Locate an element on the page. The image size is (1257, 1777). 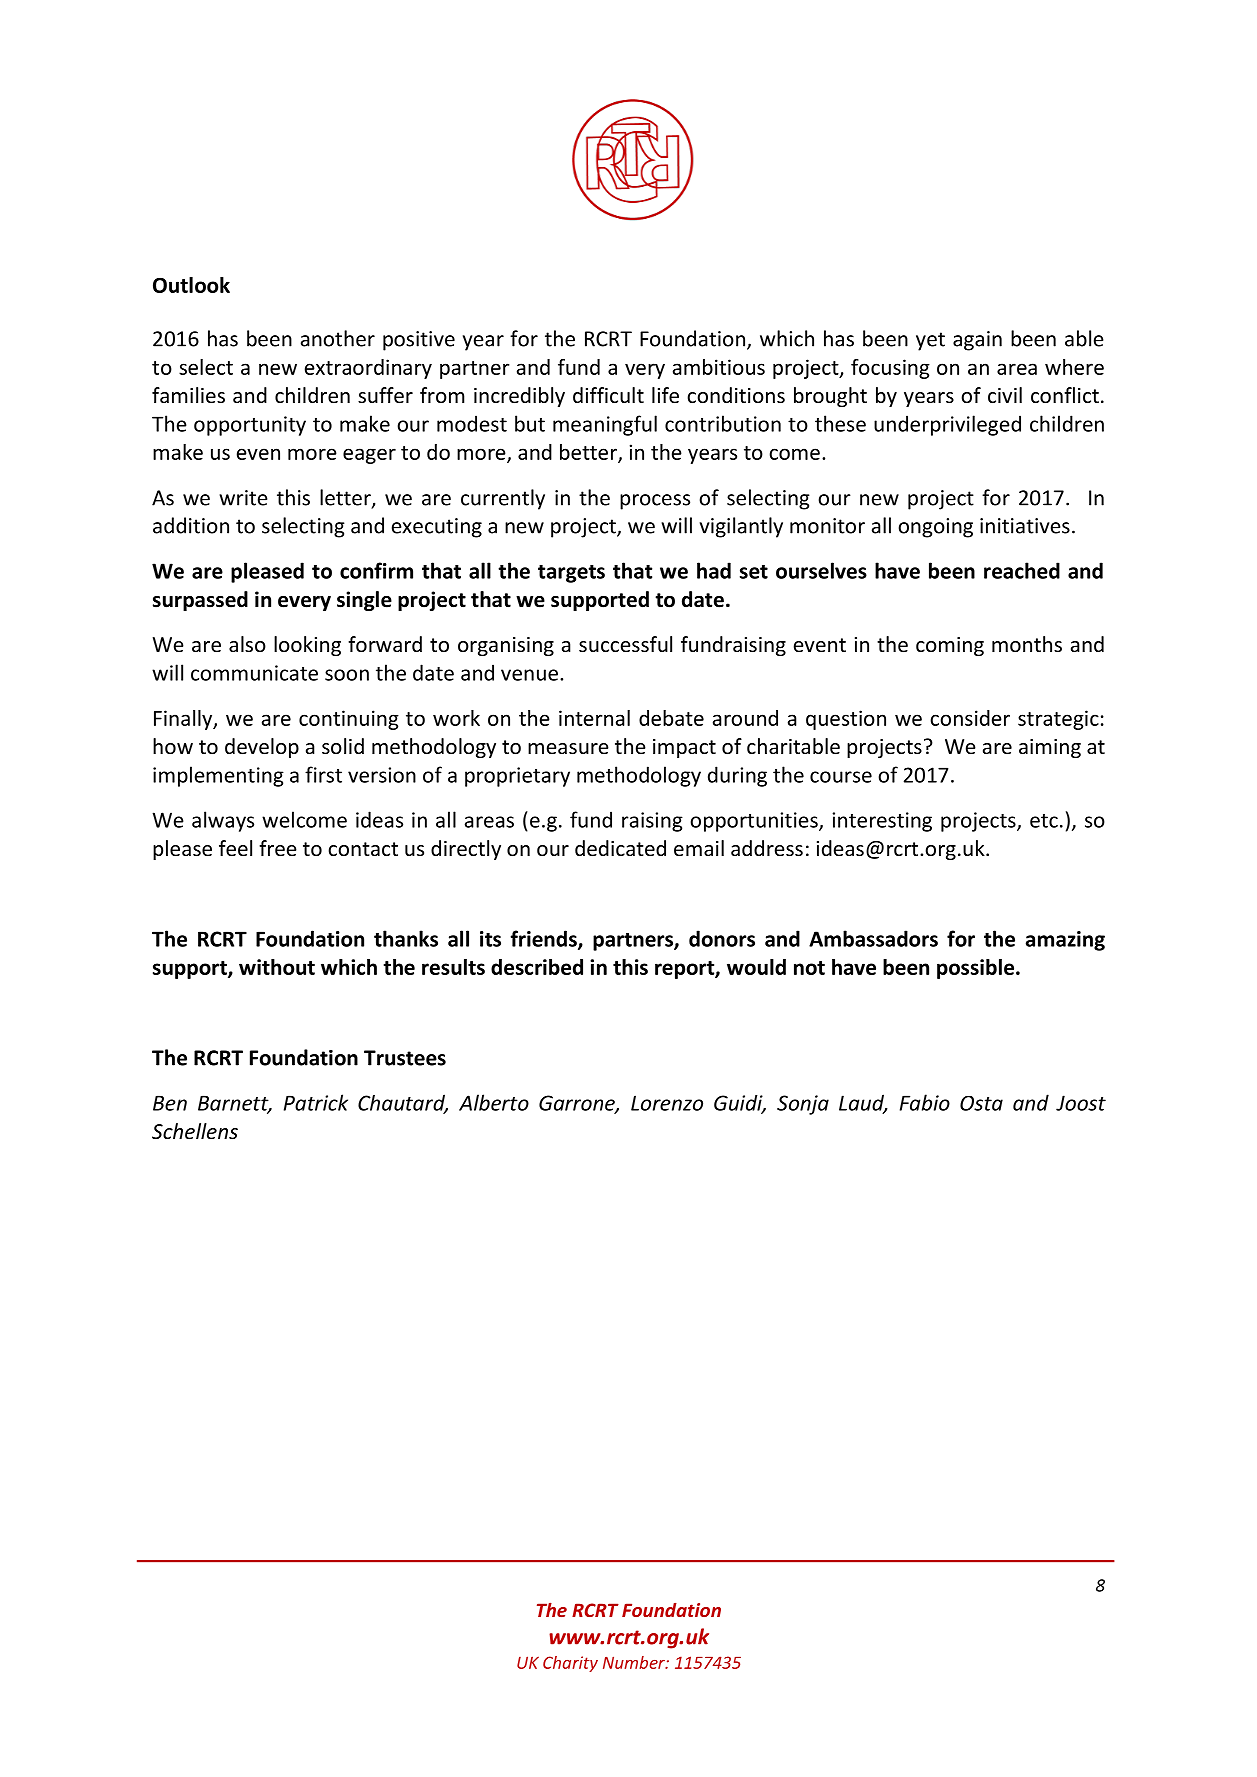
coming is located at coordinates (950, 646).
